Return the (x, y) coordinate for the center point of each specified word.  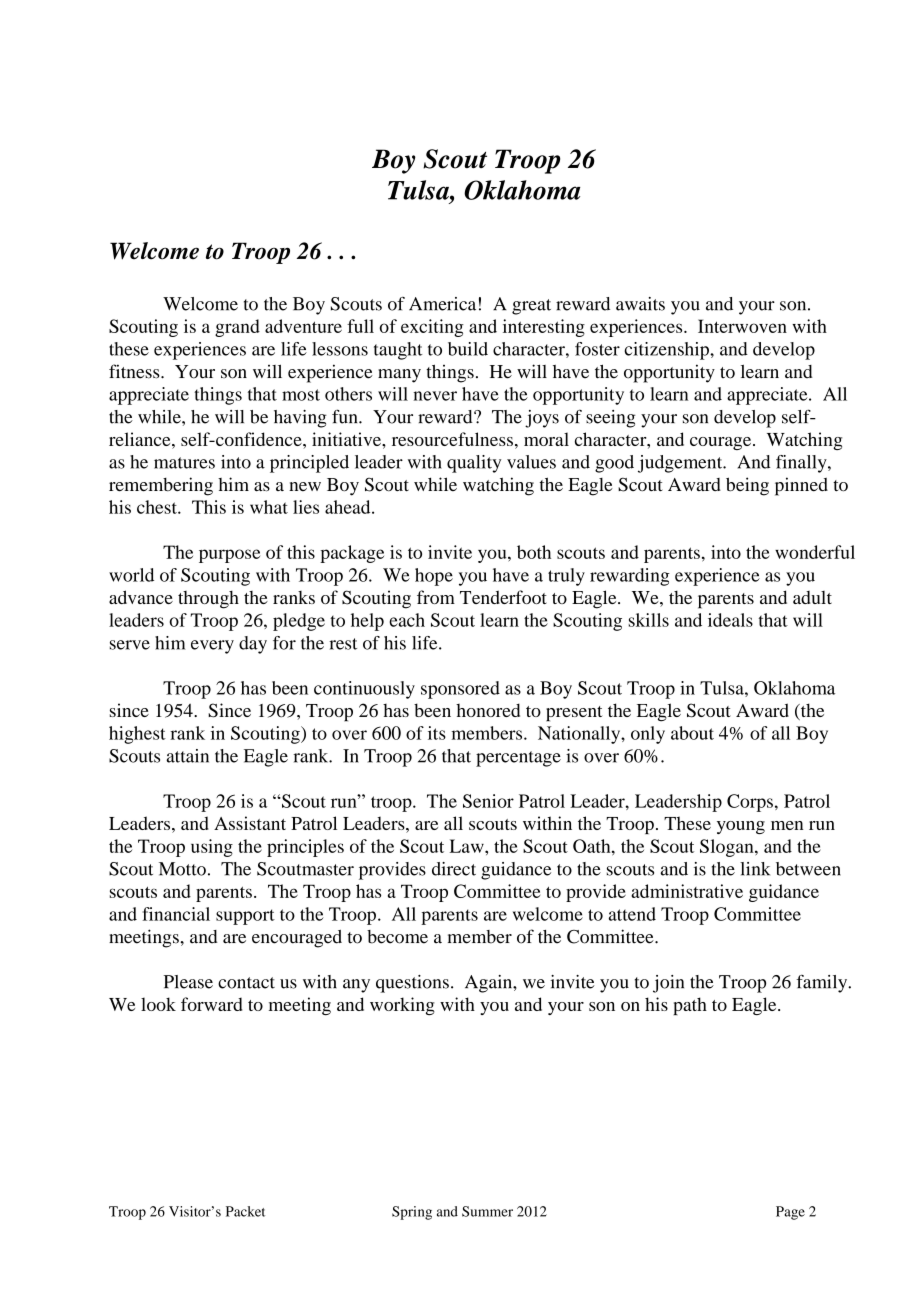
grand (237, 328)
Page (790, 1213)
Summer (487, 1211)
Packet (245, 1211)
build (468, 349)
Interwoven (742, 326)
